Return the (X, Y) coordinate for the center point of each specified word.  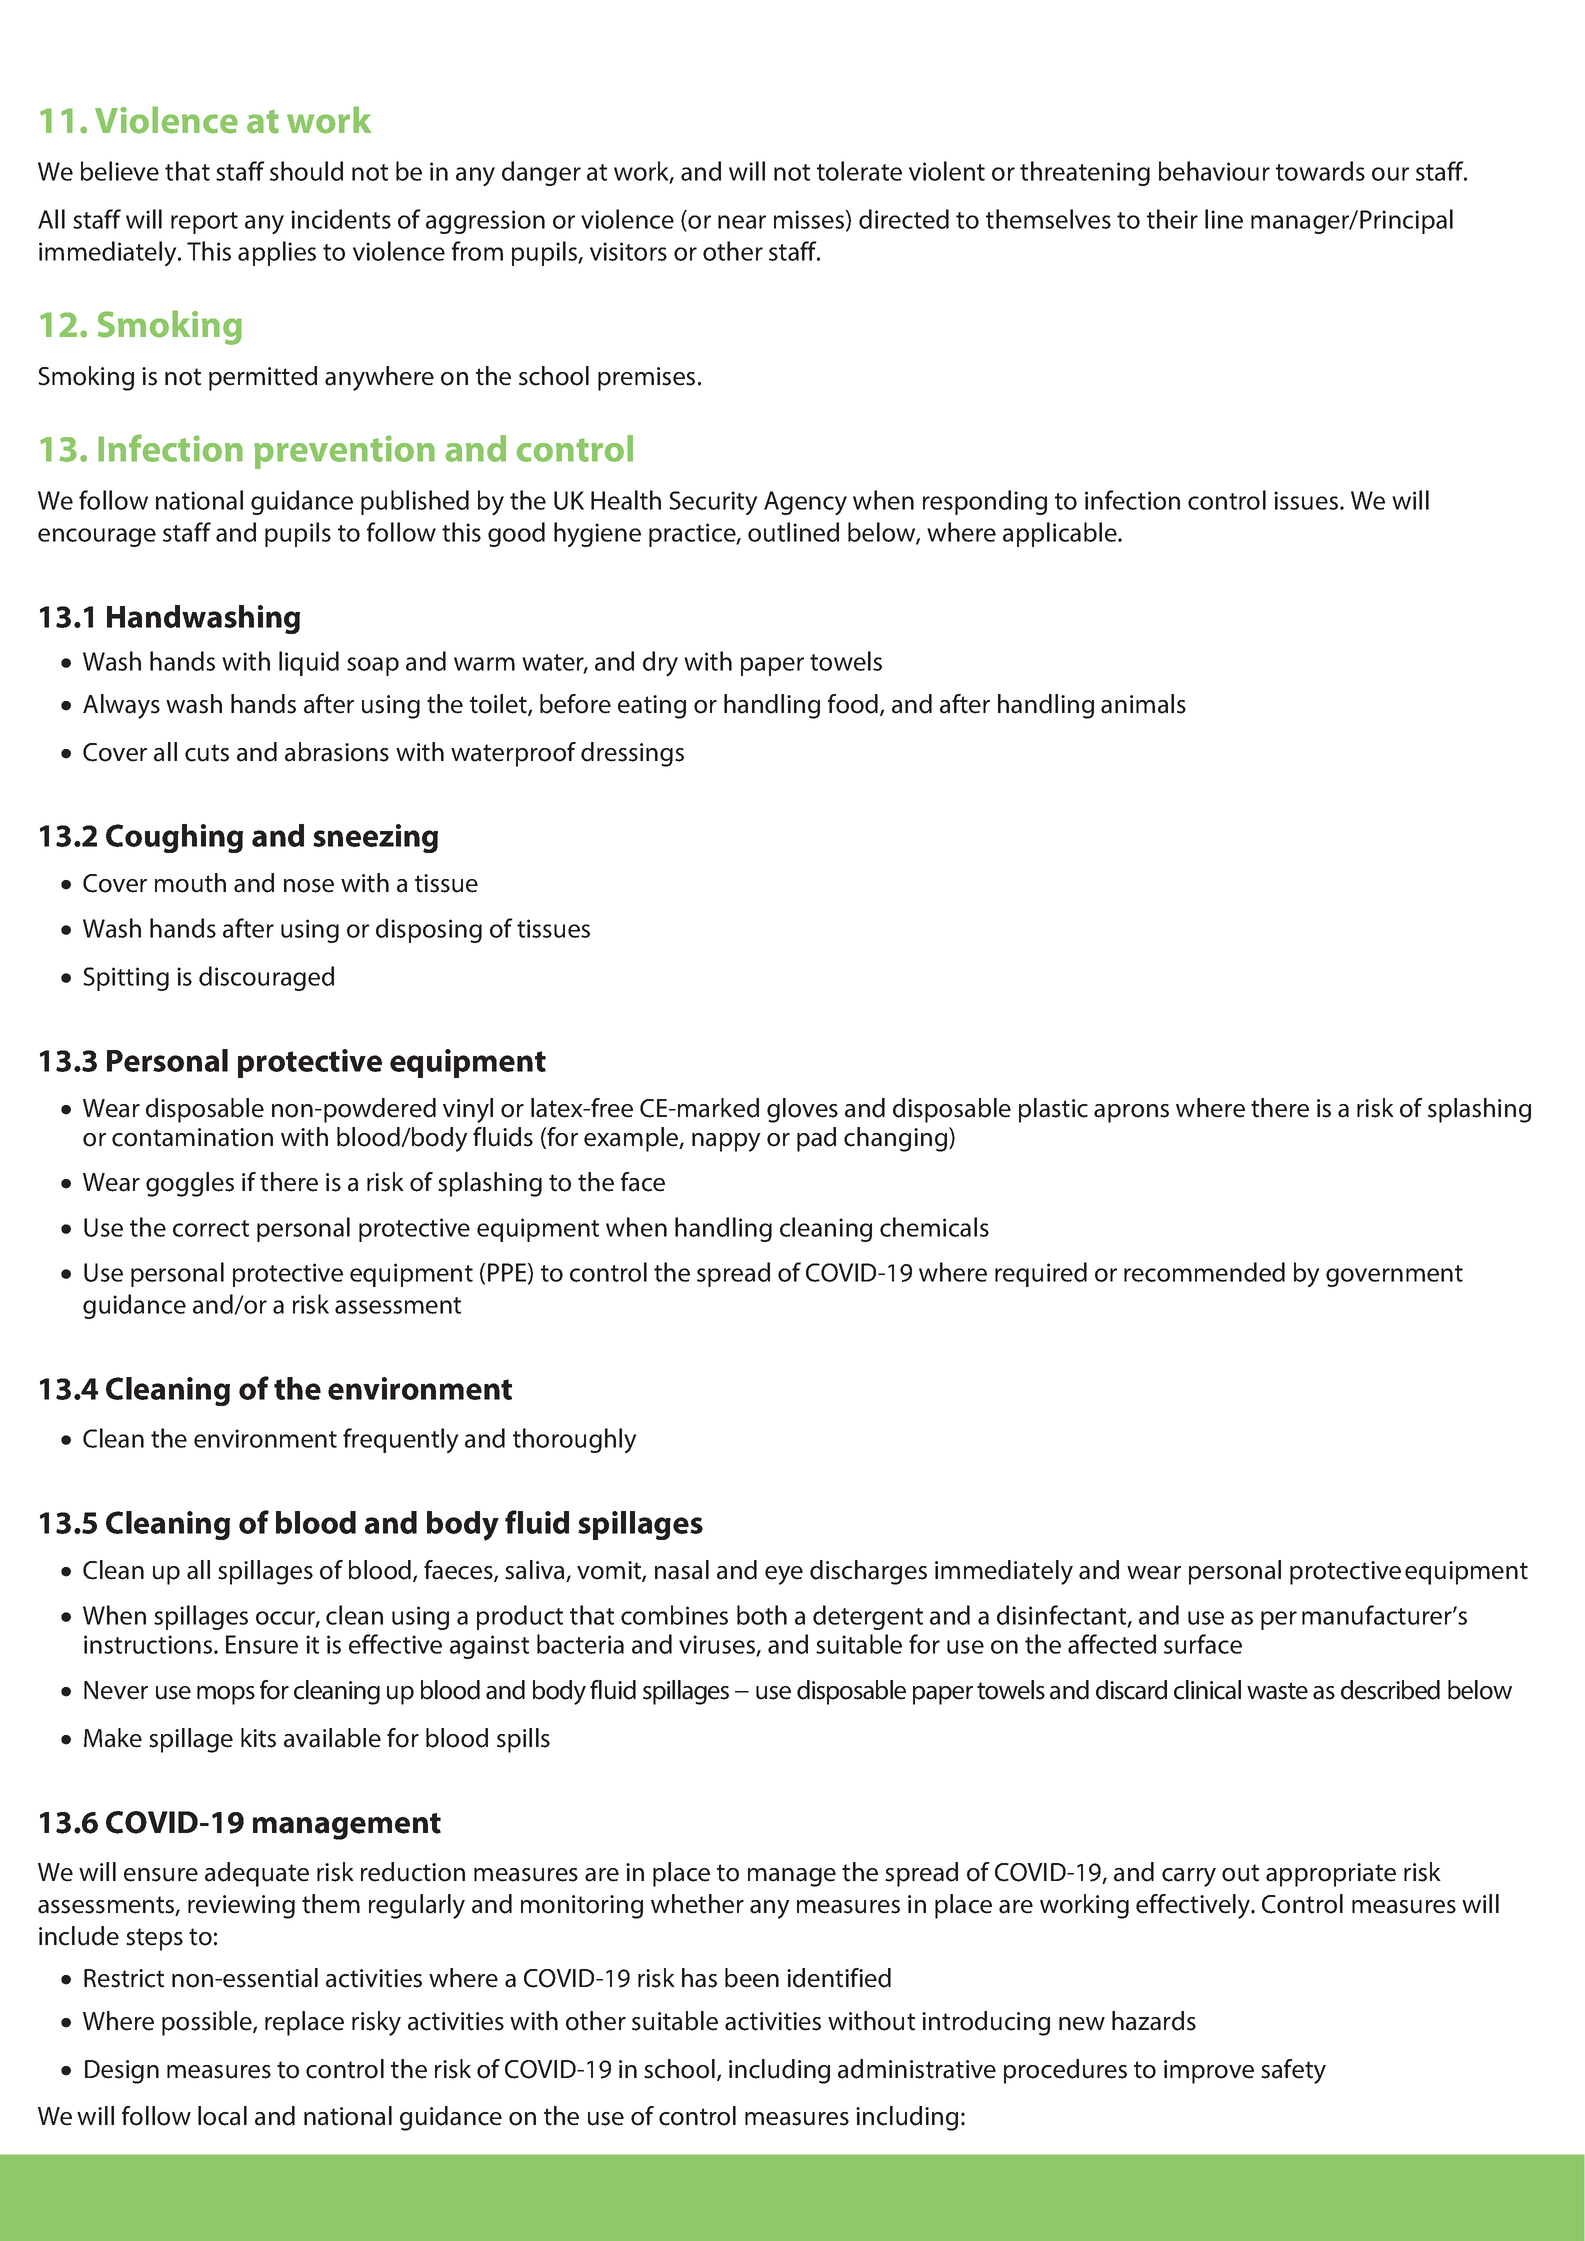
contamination (192, 1137)
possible (208, 2023)
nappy (726, 1142)
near (742, 222)
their (1172, 219)
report (204, 223)
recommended (1204, 1272)
